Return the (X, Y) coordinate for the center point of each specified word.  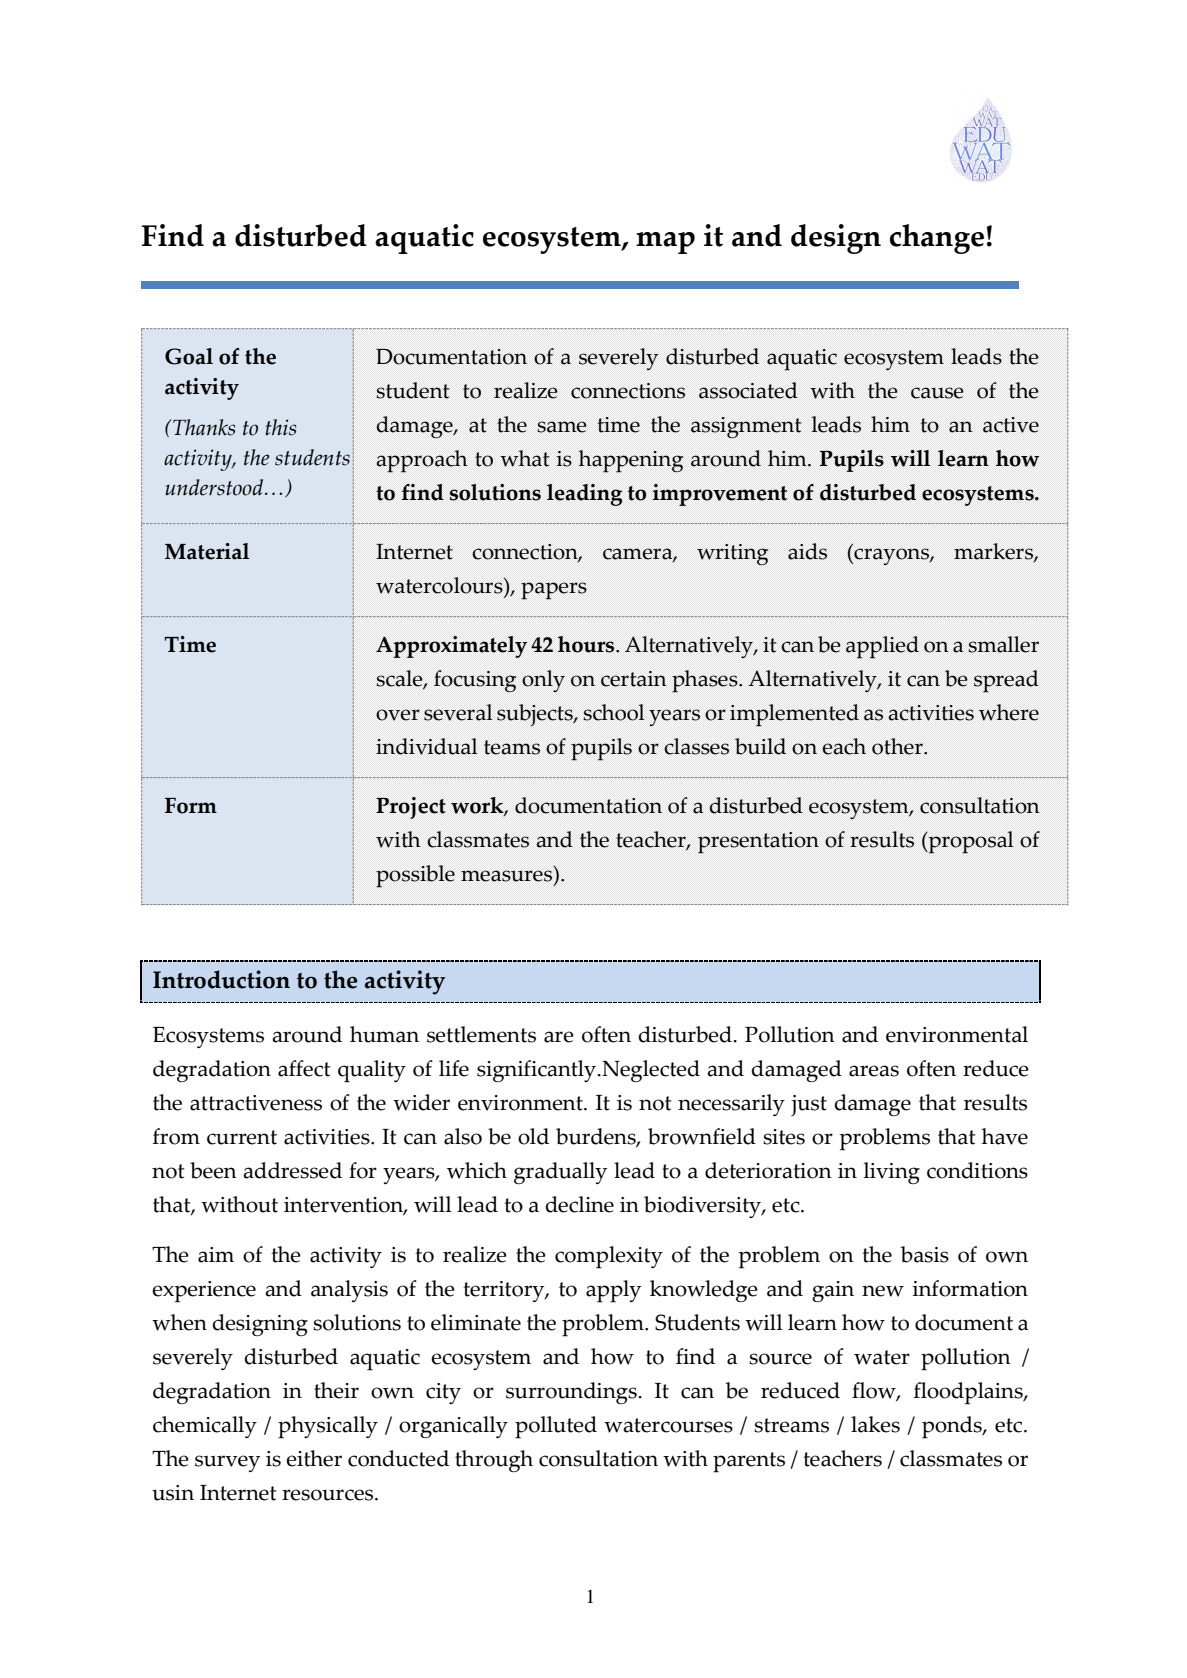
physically (328, 1427)
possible (415, 876)
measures (506, 876)
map (665, 243)
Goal (189, 356)
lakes (875, 1424)
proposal (969, 842)
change (937, 239)
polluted (556, 1427)
